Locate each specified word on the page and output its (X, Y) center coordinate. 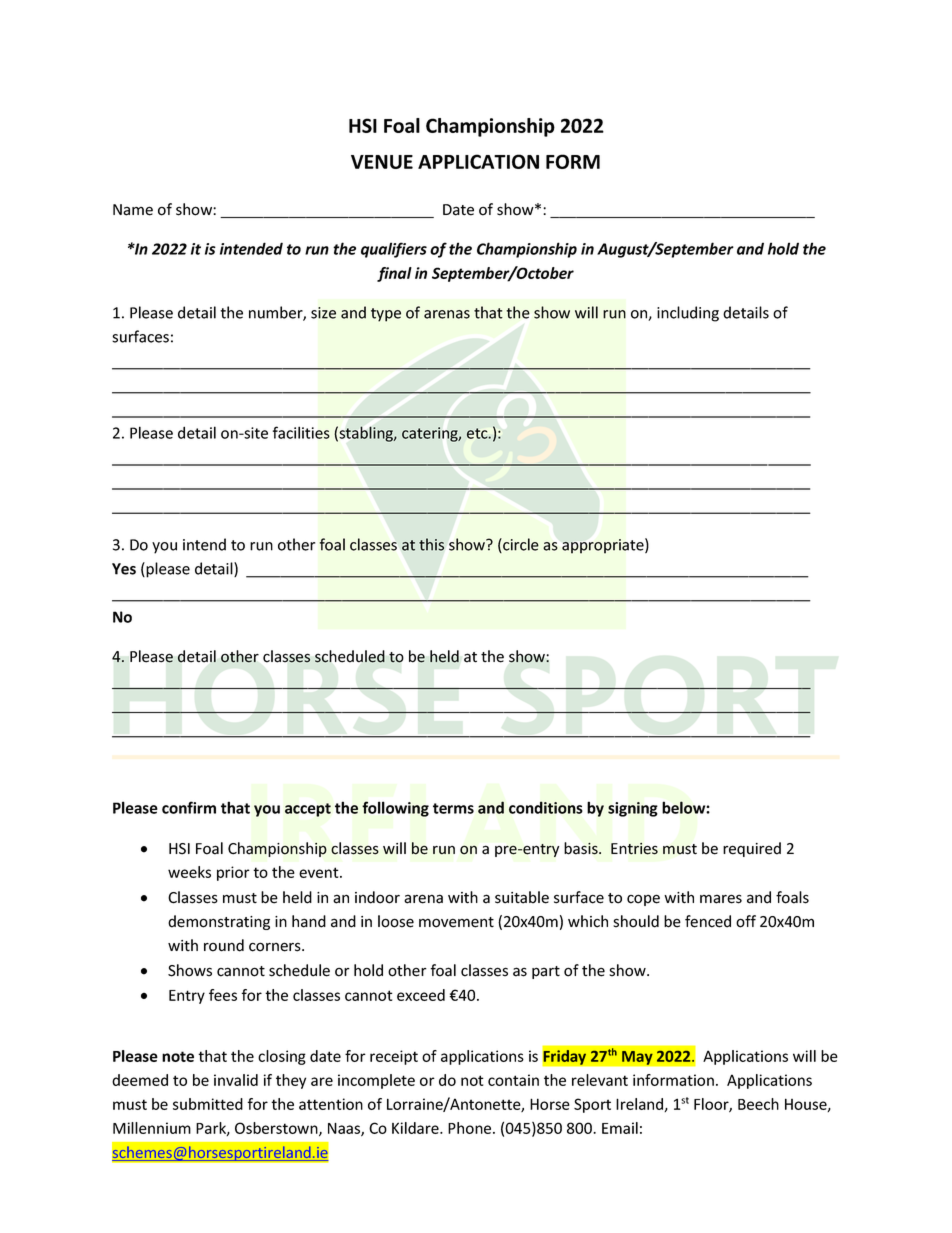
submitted (208, 1104)
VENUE (382, 162)
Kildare (416, 1128)
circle (520, 545)
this (431, 544)
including (688, 314)
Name (133, 210)
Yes (124, 569)
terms (453, 808)
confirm (189, 807)
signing (633, 809)
